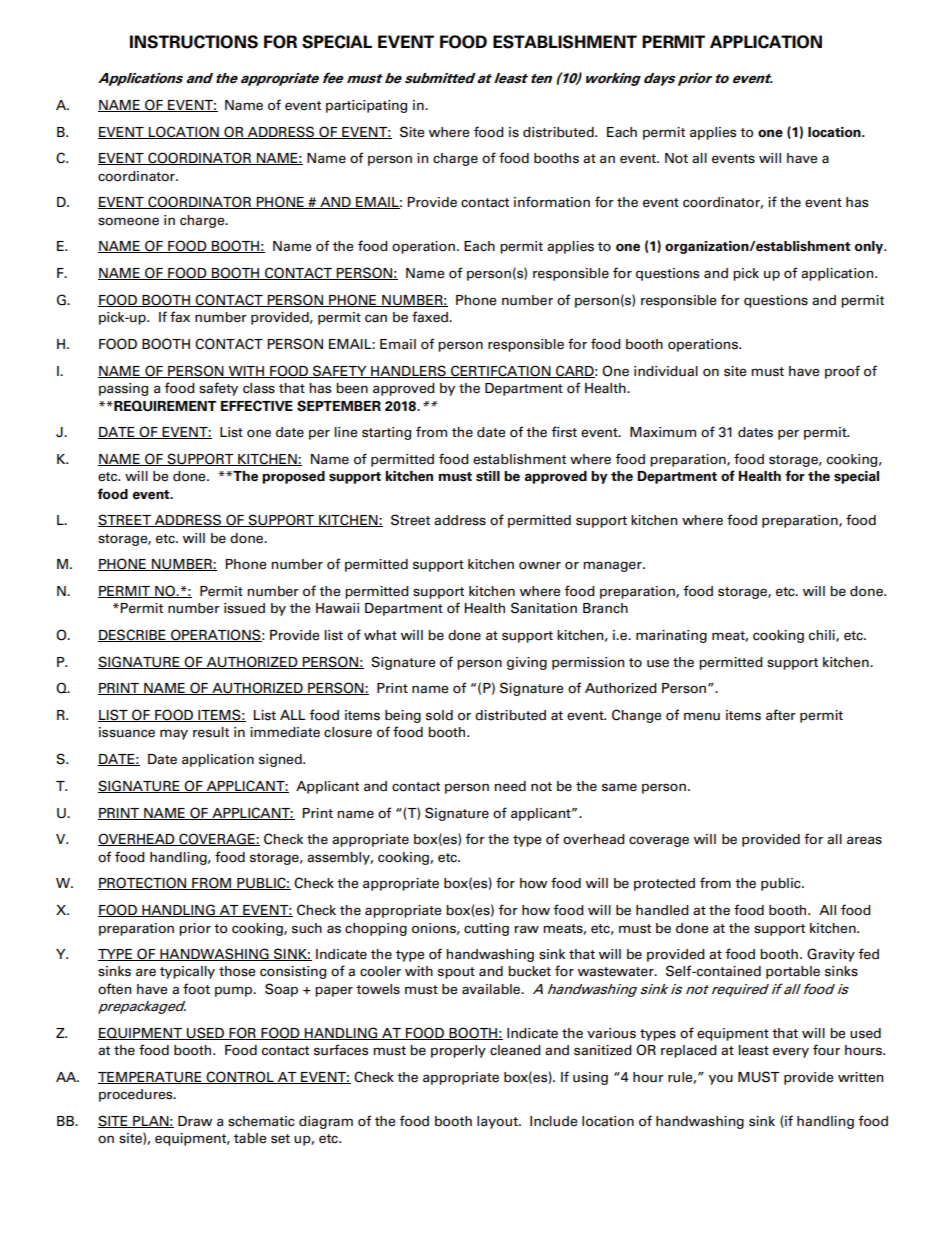 The height and width of the screenshot is (1233, 952). I want to click on only, so click(870, 247).
